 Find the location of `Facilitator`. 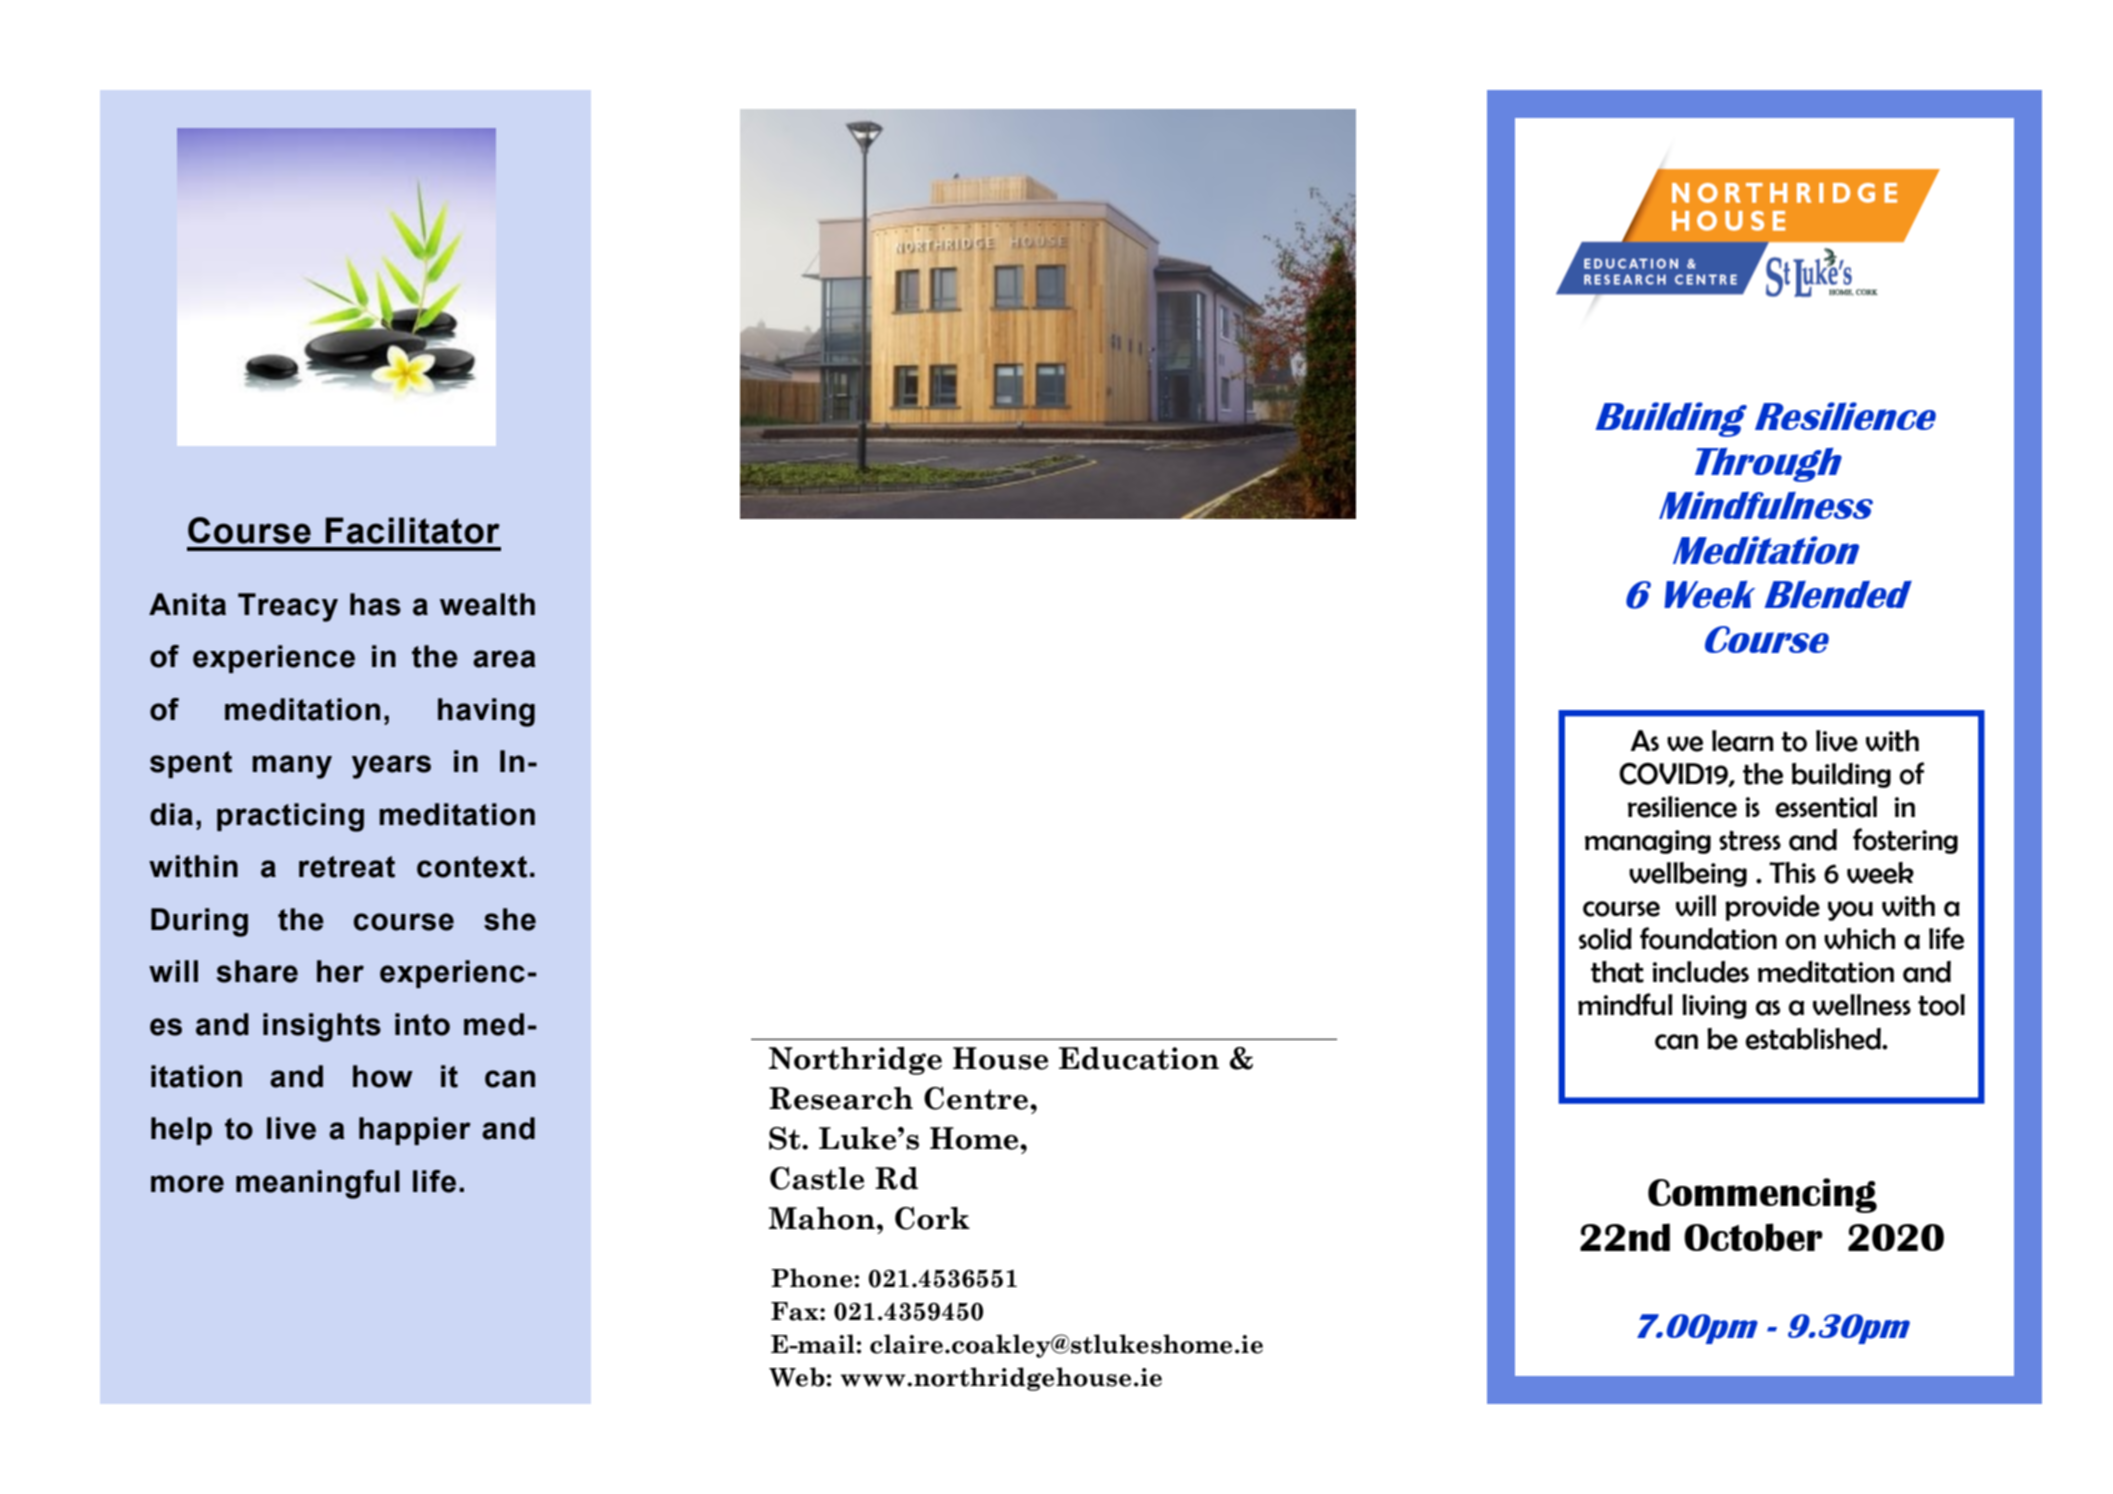

Facilitator is located at coordinates (413, 530).
